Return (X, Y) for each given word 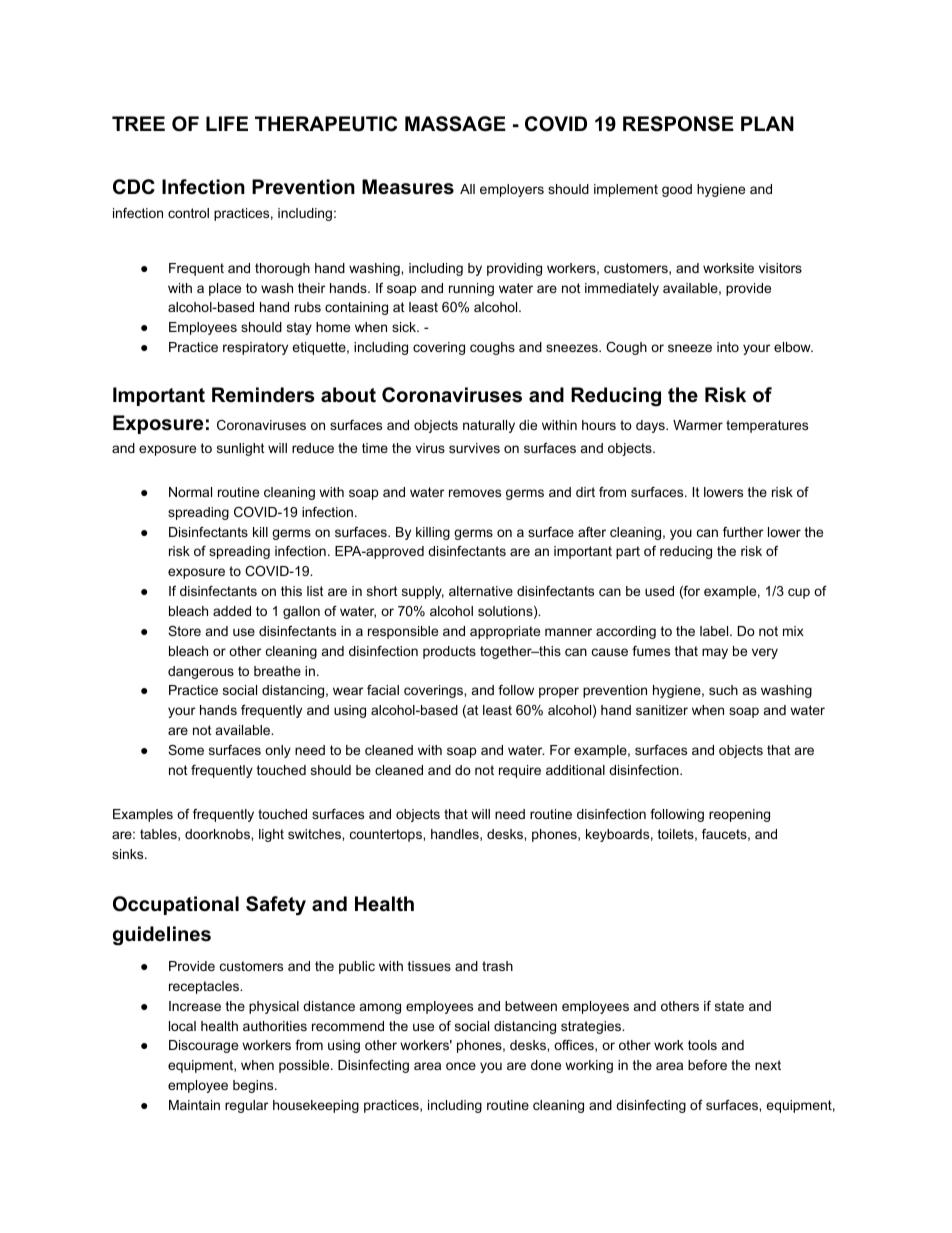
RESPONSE (678, 124)
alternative (481, 591)
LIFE (227, 123)
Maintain (194, 1105)
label (715, 631)
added (232, 611)
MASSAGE (455, 124)
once (461, 1066)
